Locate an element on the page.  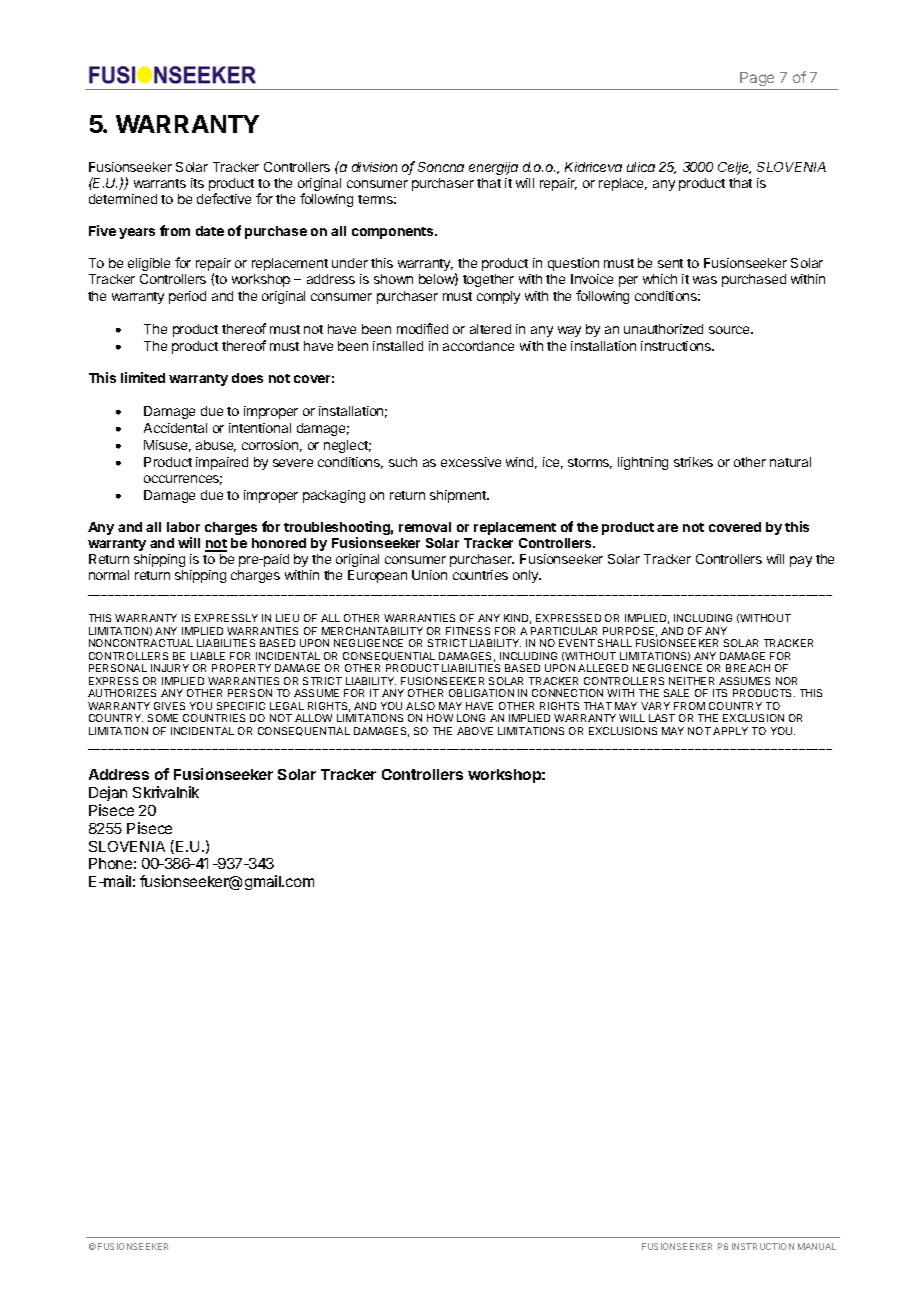
ALLOW is located at coordinates (313, 718).
